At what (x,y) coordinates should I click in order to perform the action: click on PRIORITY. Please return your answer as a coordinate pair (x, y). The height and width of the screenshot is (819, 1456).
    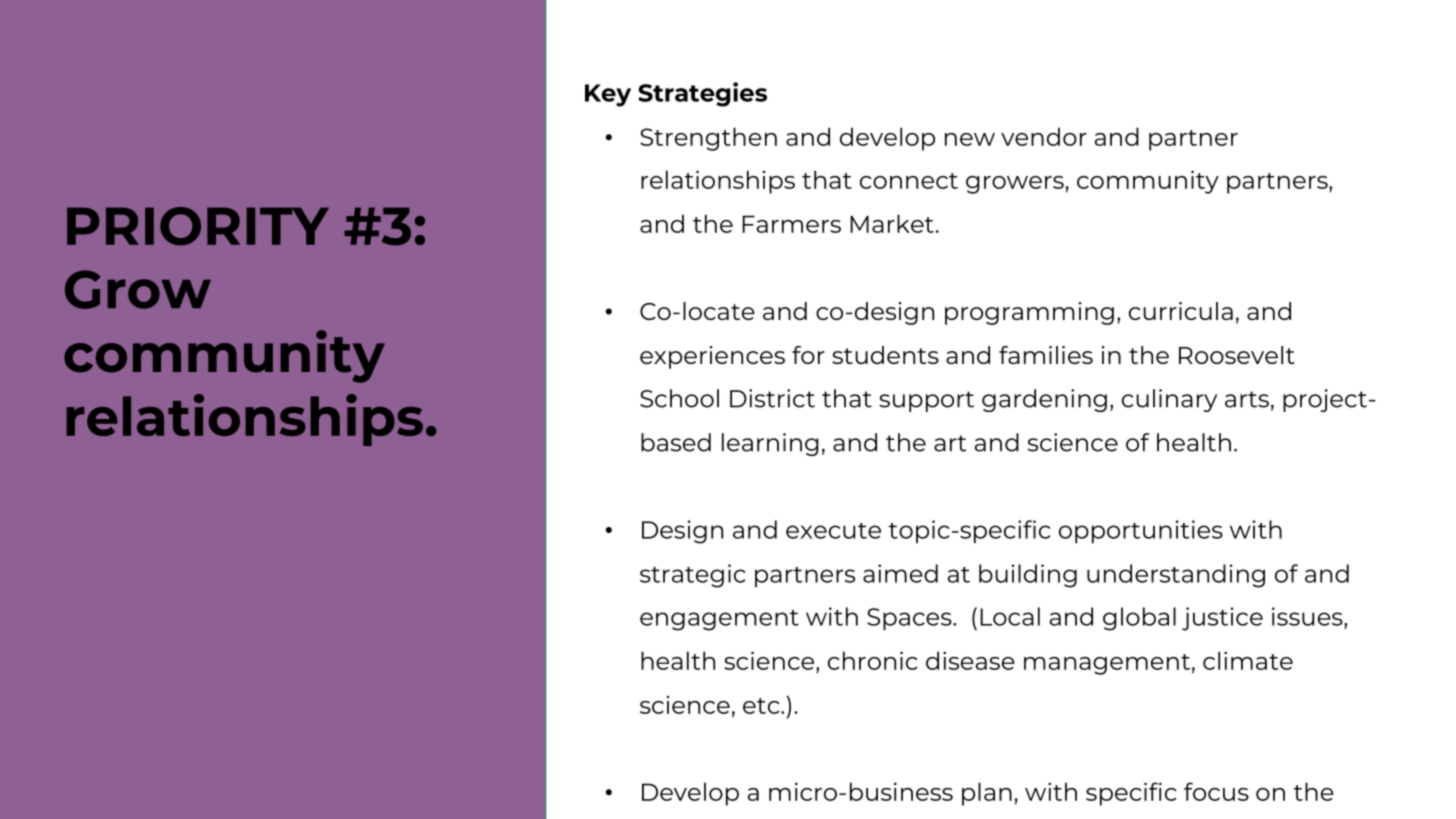
    Looking at the image, I should click on (198, 226).
